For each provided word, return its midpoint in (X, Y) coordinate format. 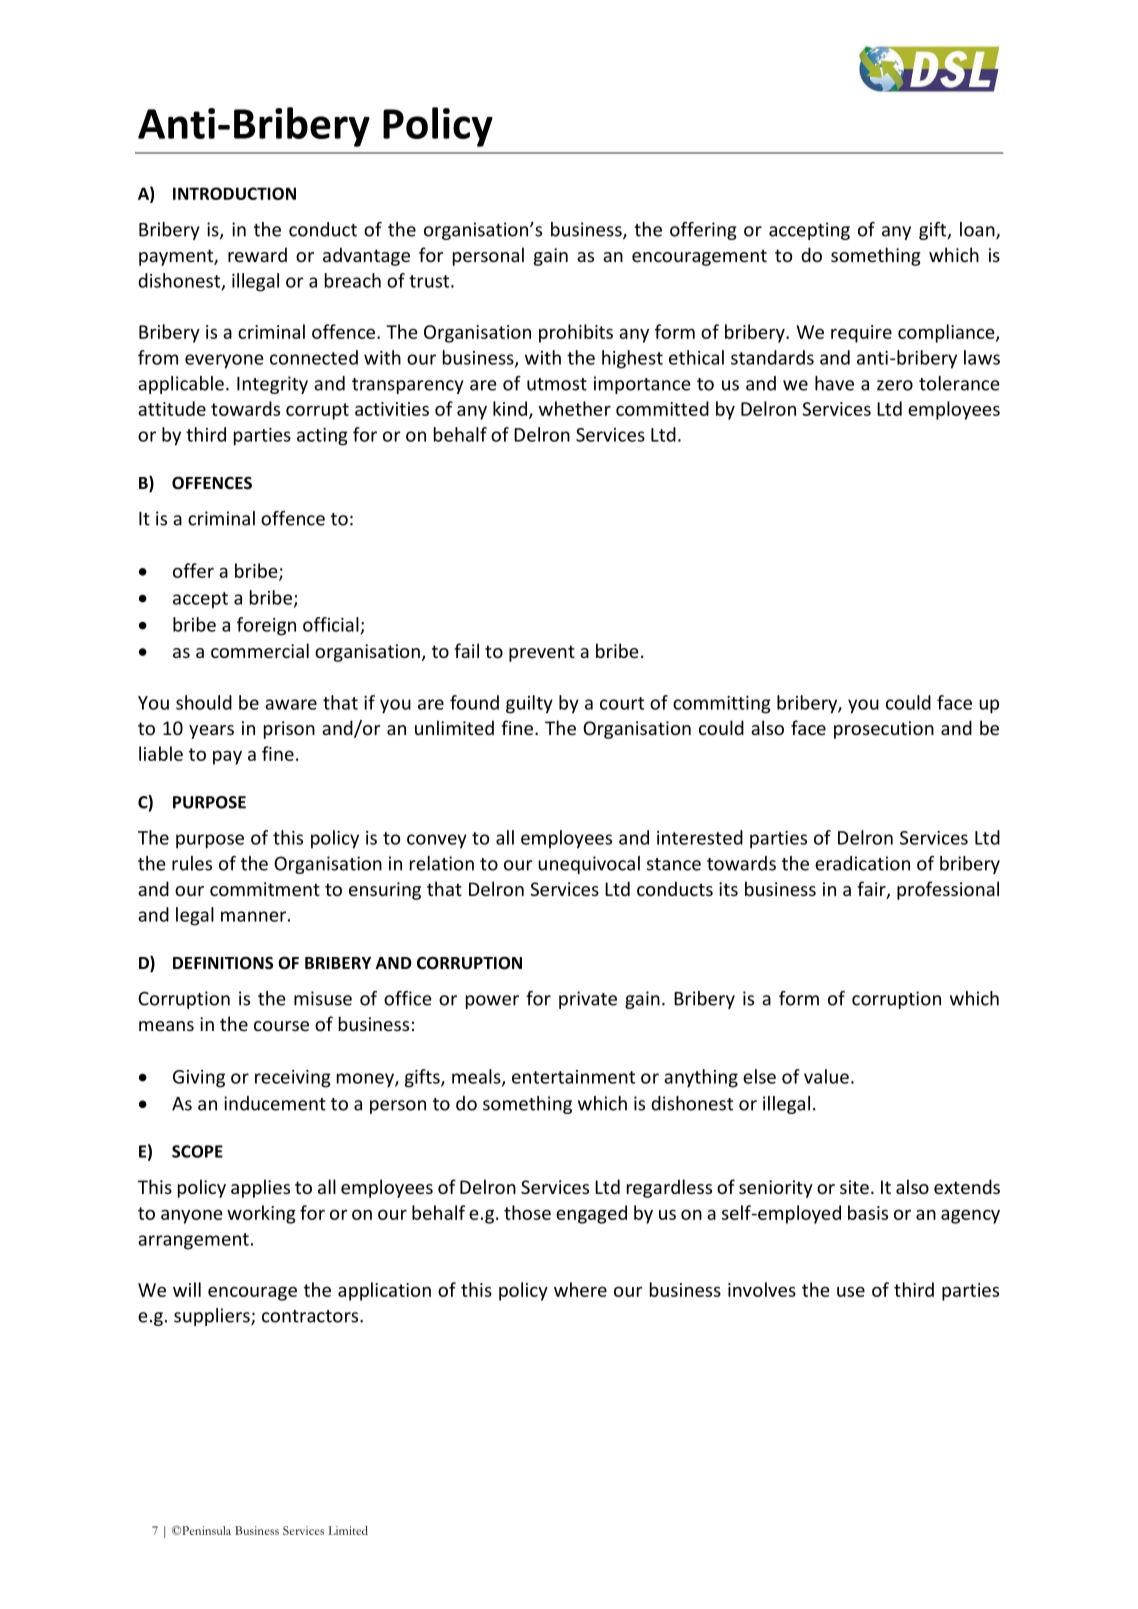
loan (978, 230)
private (588, 1000)
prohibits (576, 333)
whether (575, 408)
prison (289, 730)
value (826, 1076)
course (281, 1026)
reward (257, 254)
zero (895, 385)
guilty (529, 704)
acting (322, 437)
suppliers (213, 1317)
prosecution (884, 730)
